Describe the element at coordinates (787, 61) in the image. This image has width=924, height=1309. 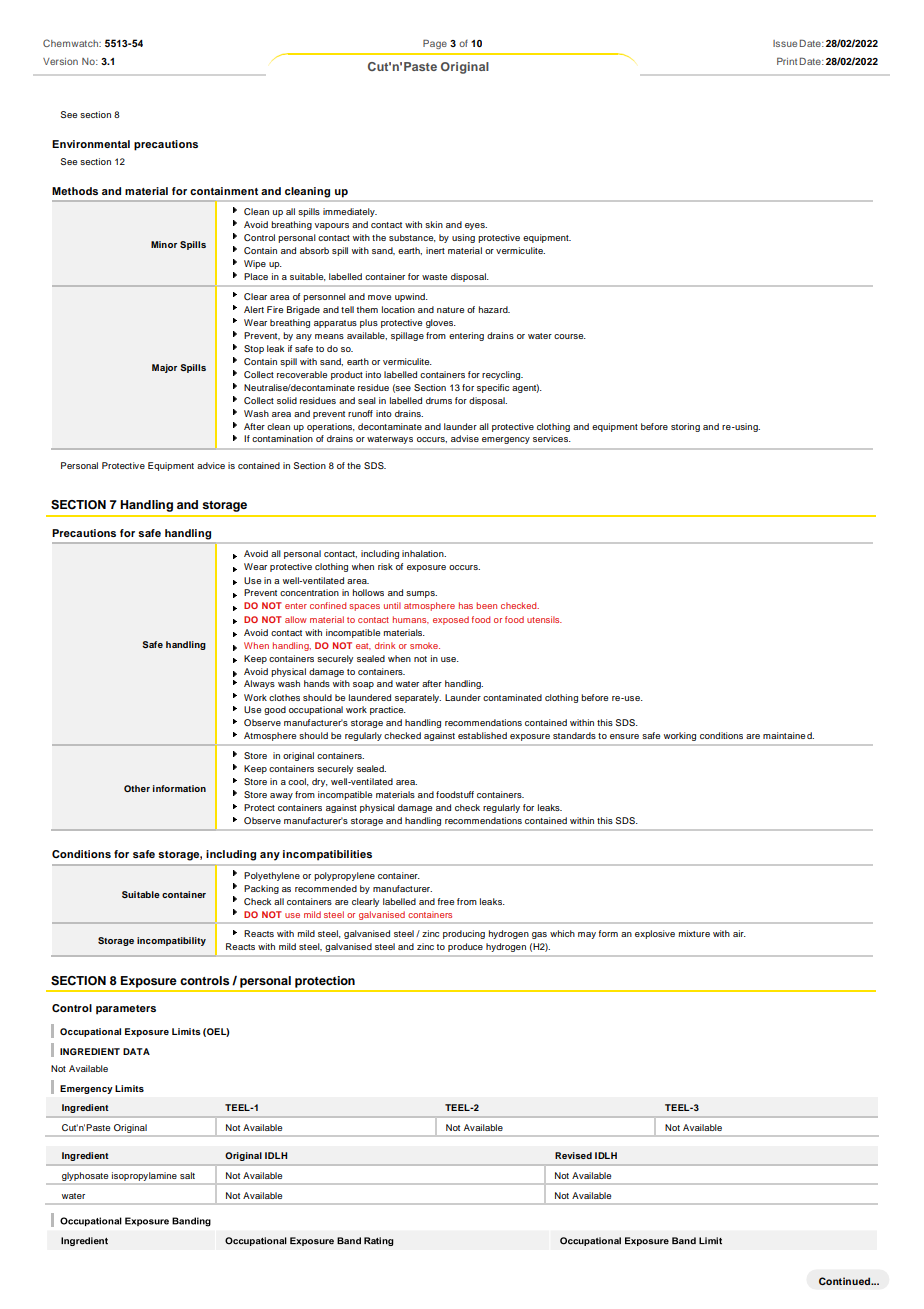
I see `Print` at that location.
